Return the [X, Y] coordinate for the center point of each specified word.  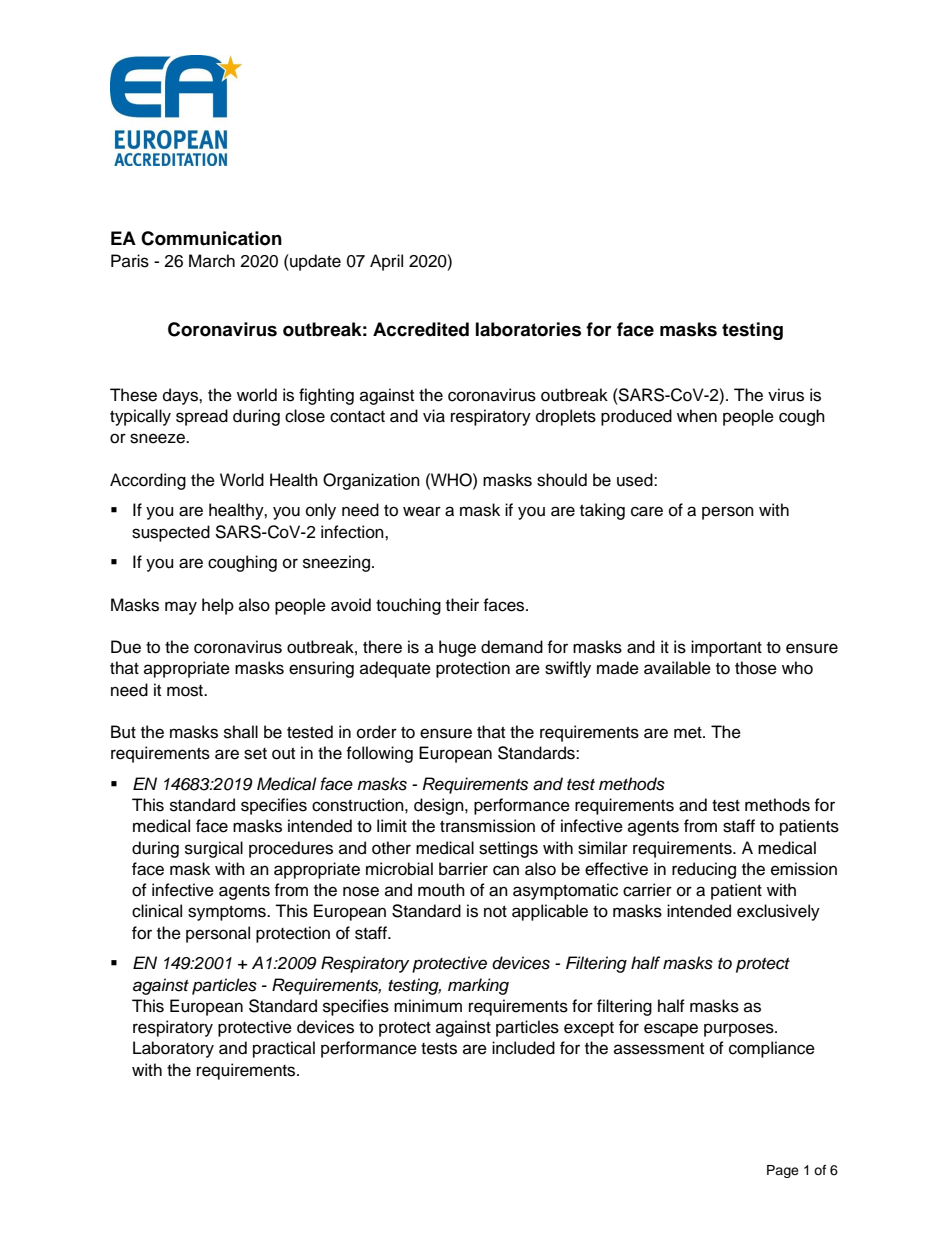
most [186, 691]
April [386, 262]
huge [457, 648]
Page [783, 1171]
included [523, 1048]
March [212, 261]
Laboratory [173, 1049]
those [756, 668]
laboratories [528, 329]
